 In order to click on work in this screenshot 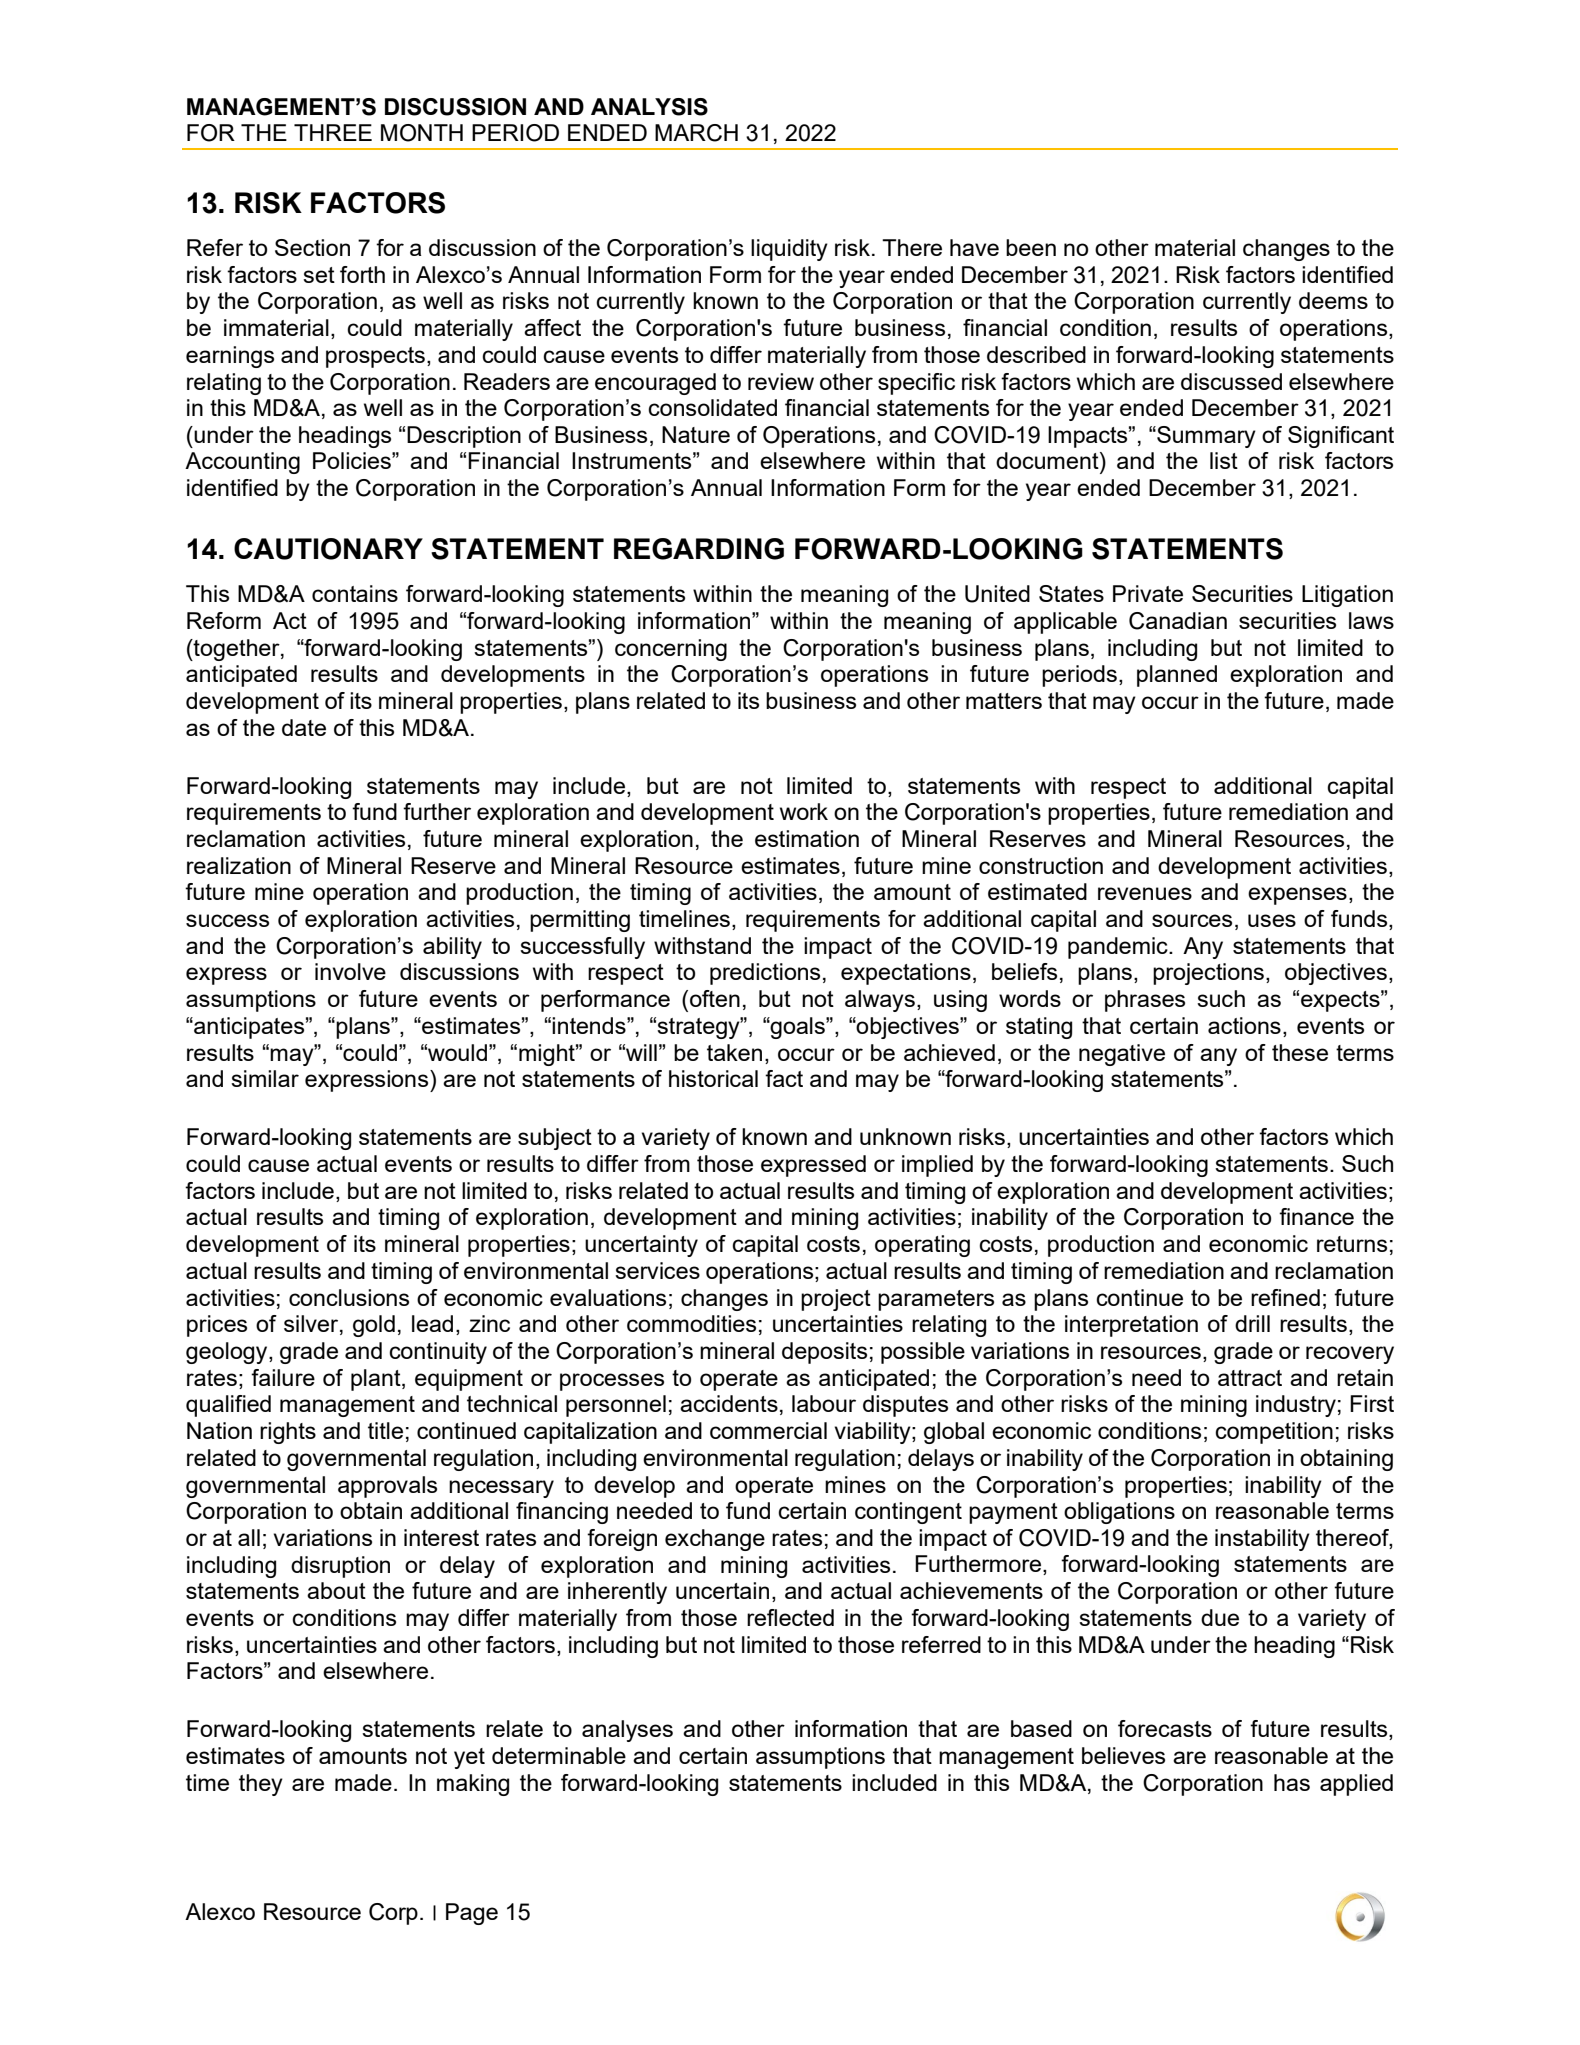, I will do `click(804, 811)`.
